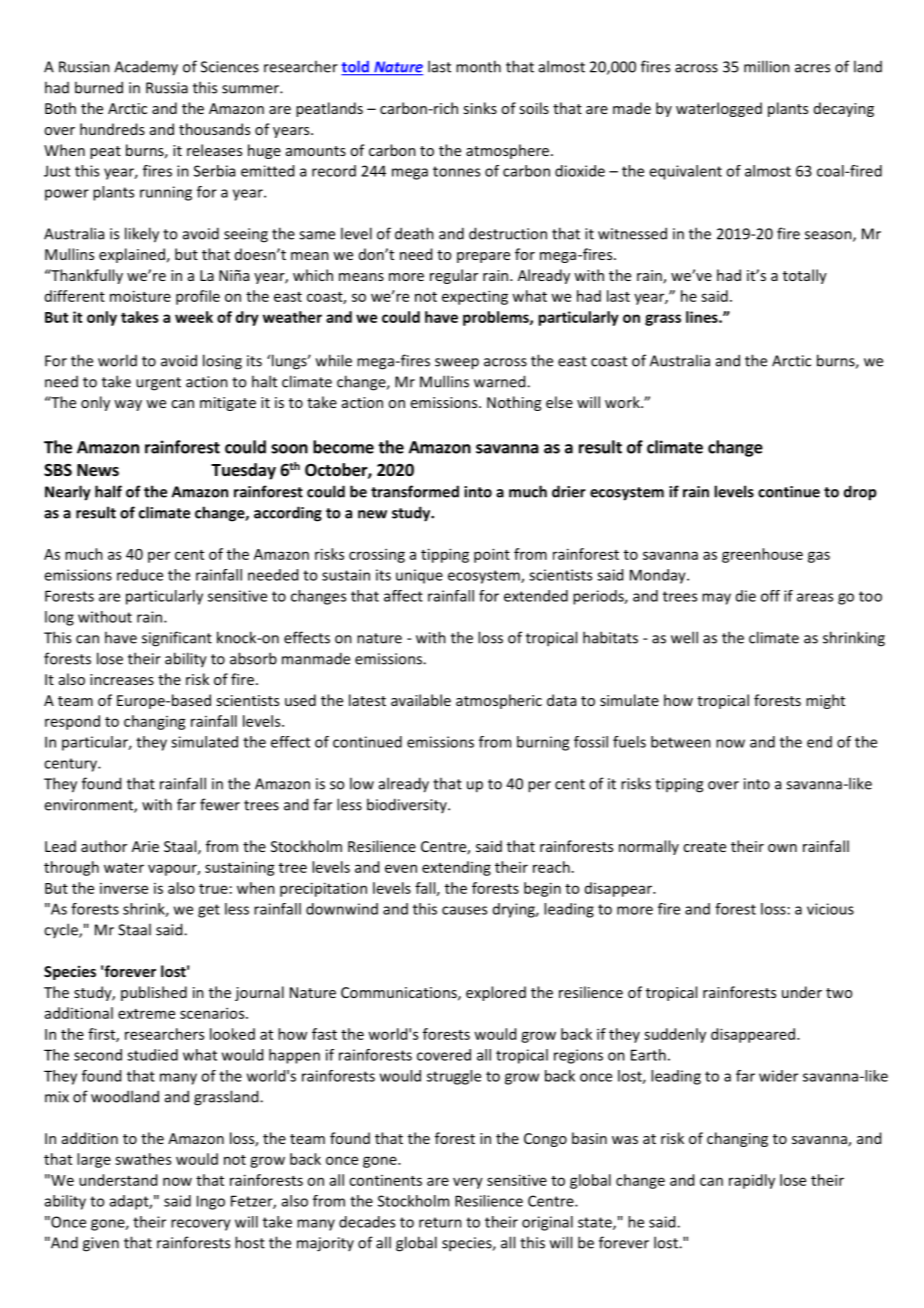 This screenshot has height=1308, width=924. I want to click on Arie, so click(145, 846).
